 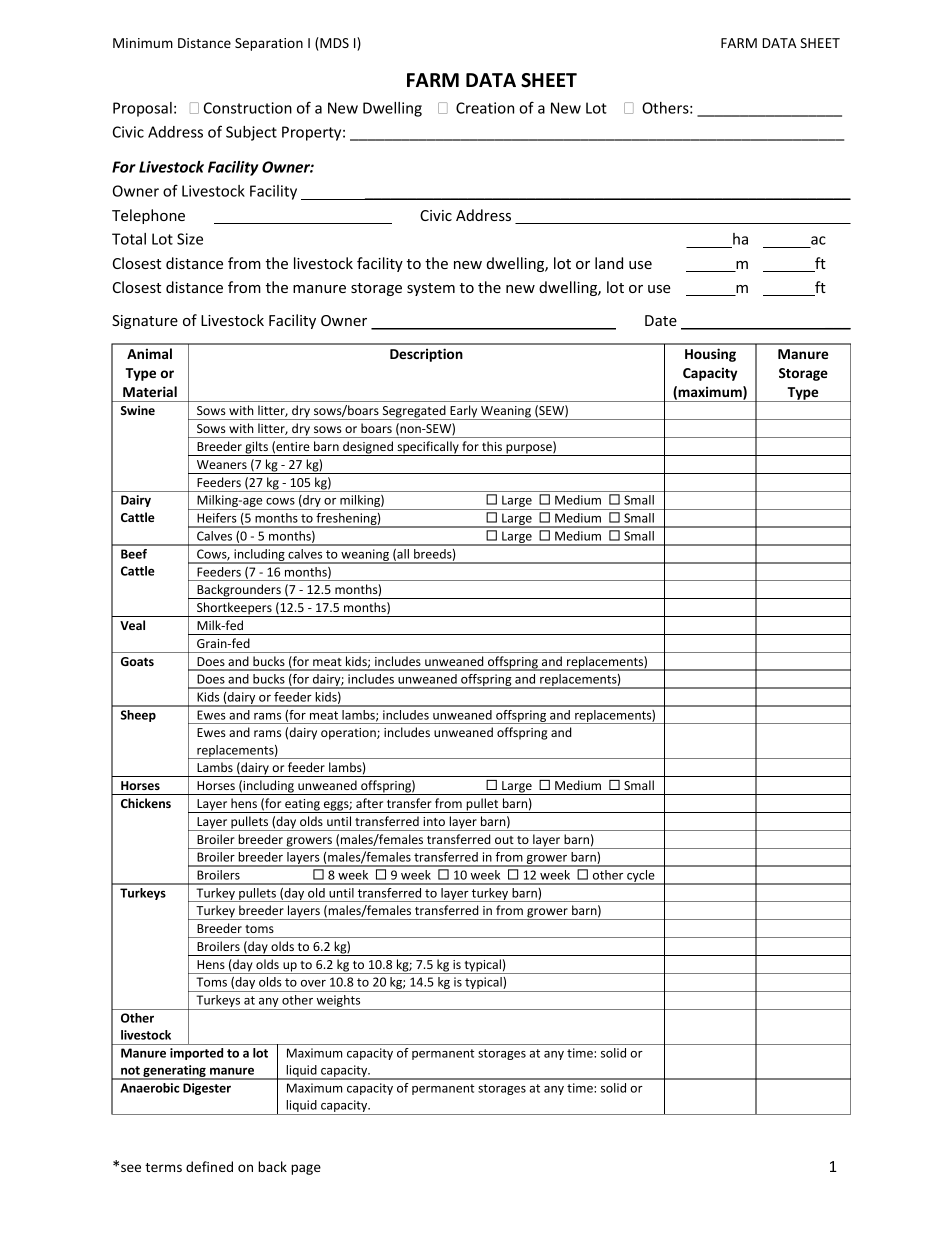 I want to click on Creation, so click(x=485, y=108).
